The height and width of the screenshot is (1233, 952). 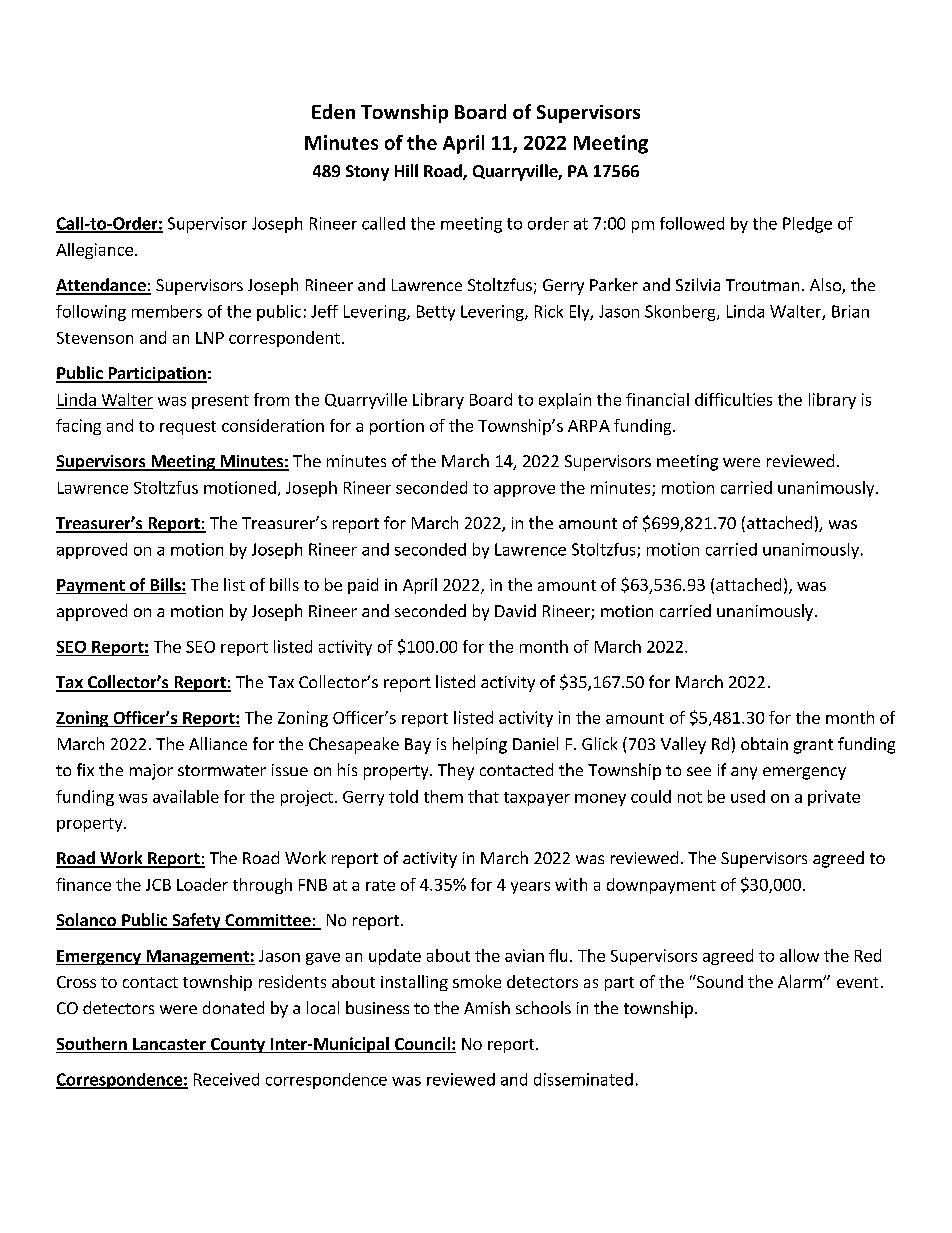 What do you see at coordinates (515, 610) in the screenshot?
I see `David` at bounding box center [515, 610].
